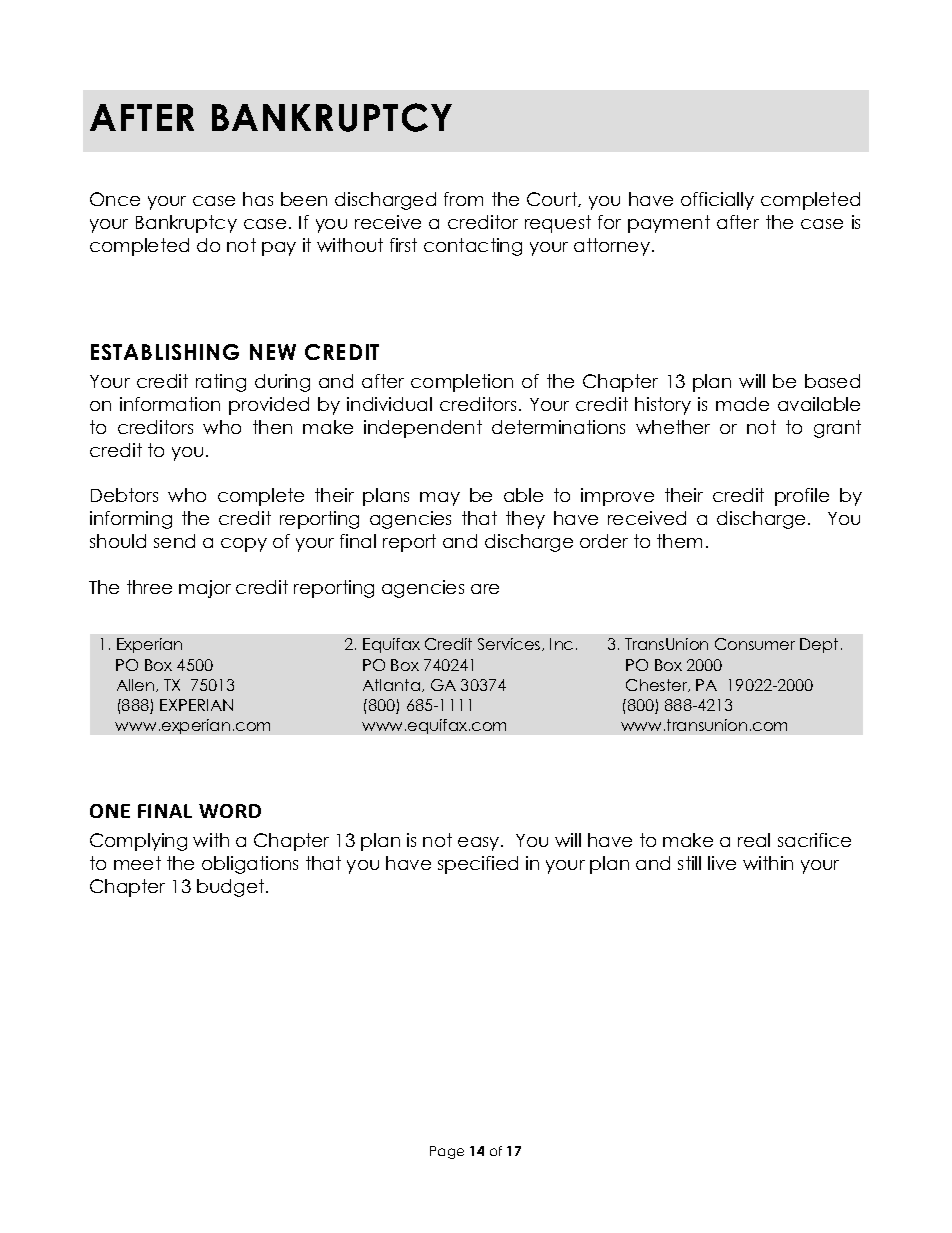  What do you see at coordinates (258, 199) in the screenshot?
I see `has` at bounding box center [258, 199].
